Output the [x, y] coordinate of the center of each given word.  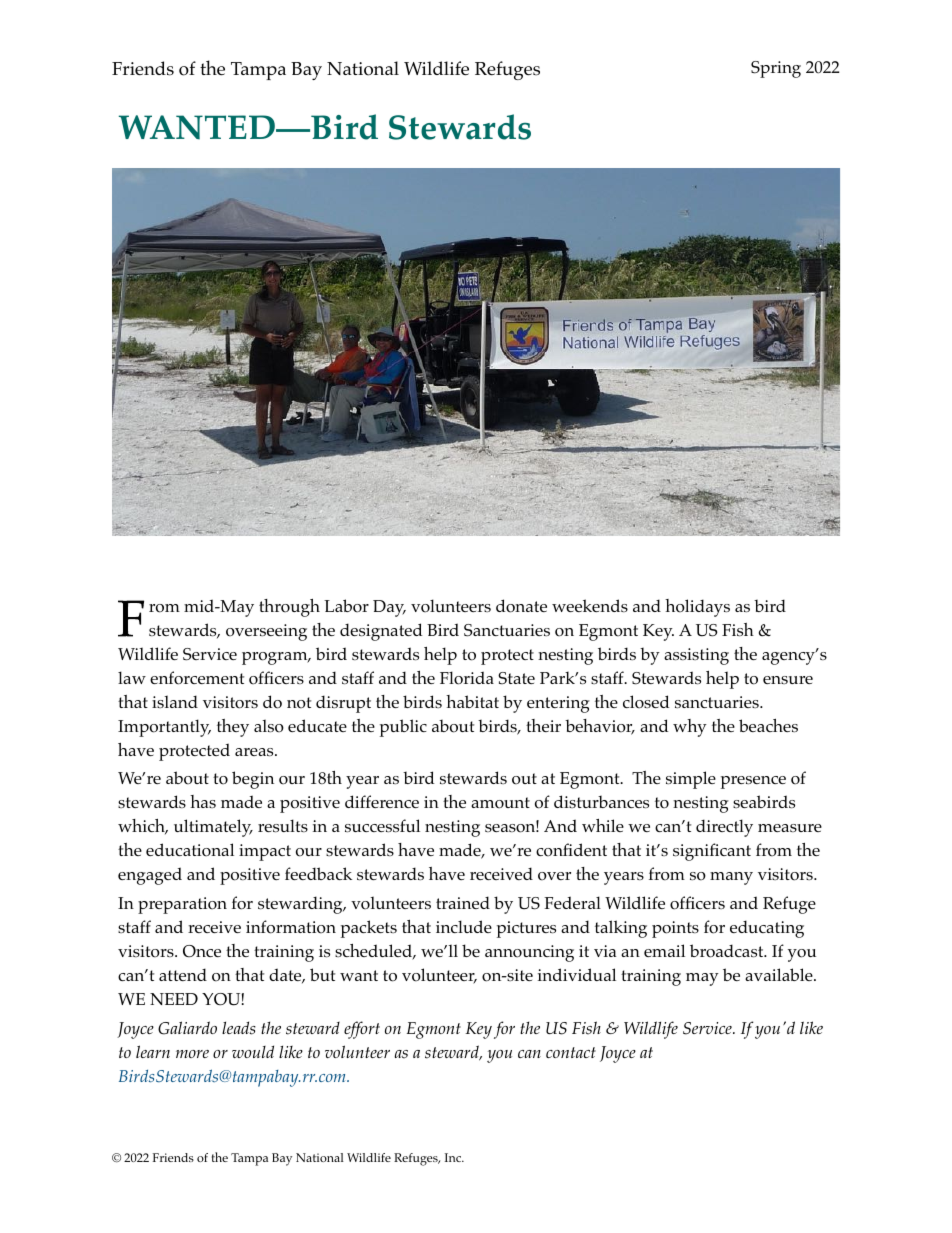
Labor [346, 606]
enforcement [197, 678]
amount [500, 803]
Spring [776, 69]
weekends [590, 605]
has [203, 801]
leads [239, 1028]
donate [521, 606]
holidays [697, 608]
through [289, 608]
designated [381, 632]
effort [362, 1030]
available [780, 974]
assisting [696, 656]
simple [691, 780]
